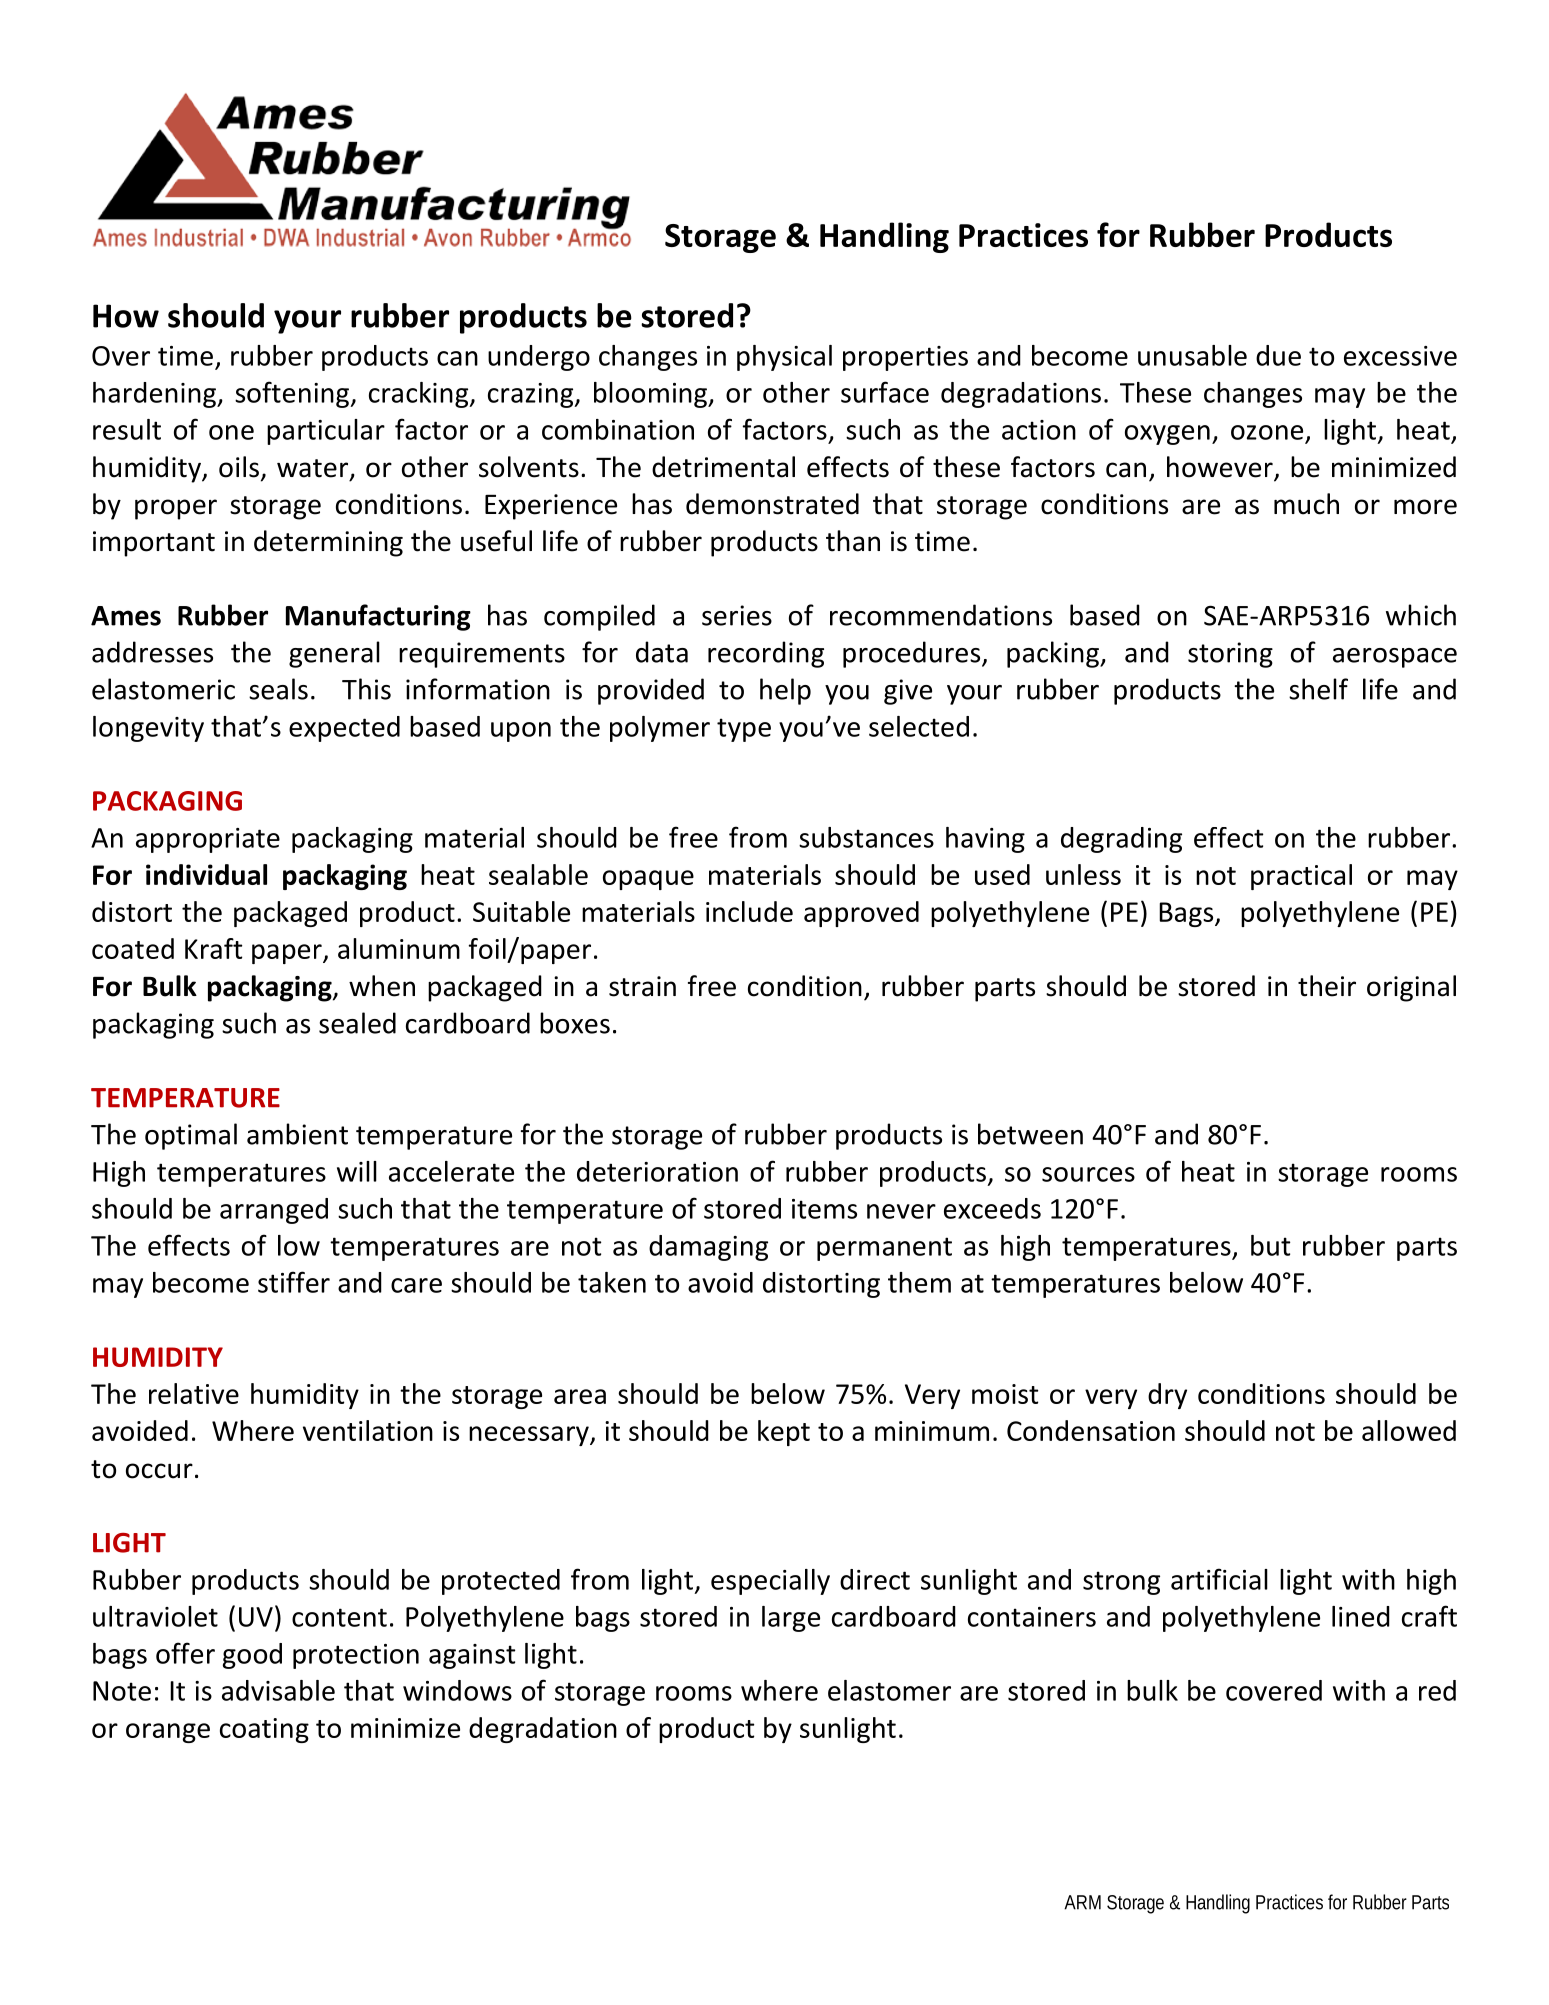  I want to click on ARM, so click(1082, 1902).
